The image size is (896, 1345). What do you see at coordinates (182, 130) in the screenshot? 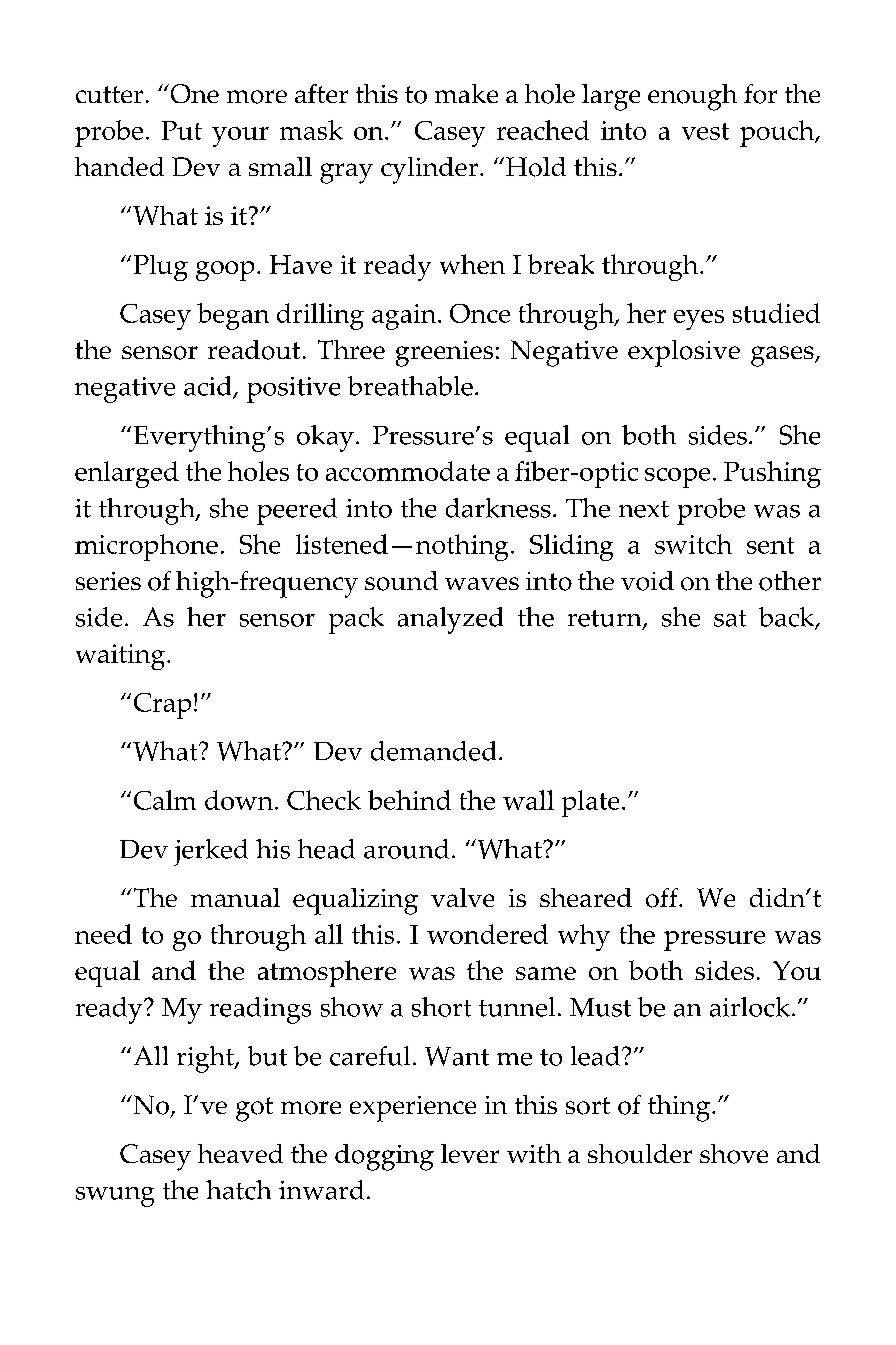
I see `Put` at bounding box center [182, 130].
